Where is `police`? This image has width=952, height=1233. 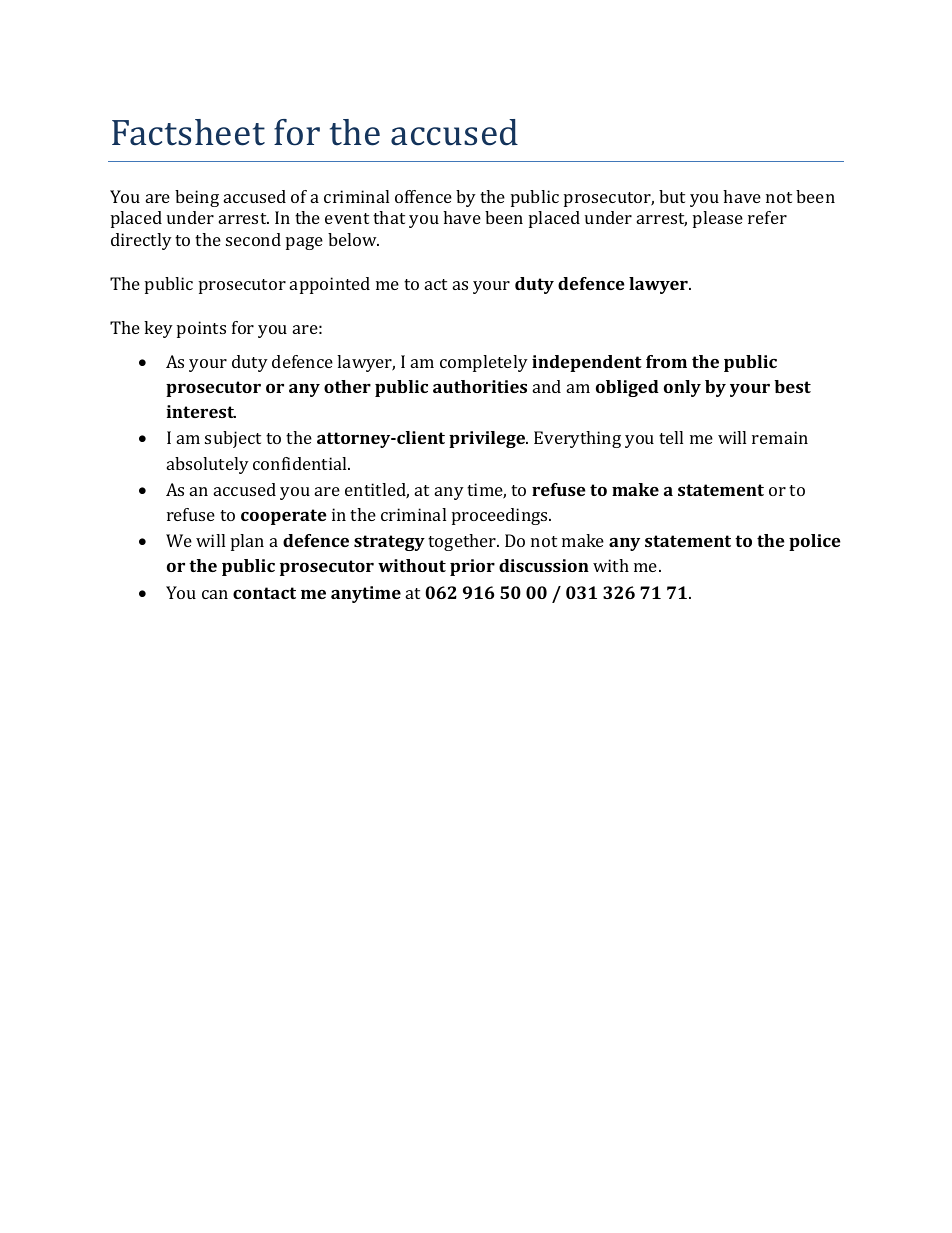
police is located at coordinates (815, 542).
